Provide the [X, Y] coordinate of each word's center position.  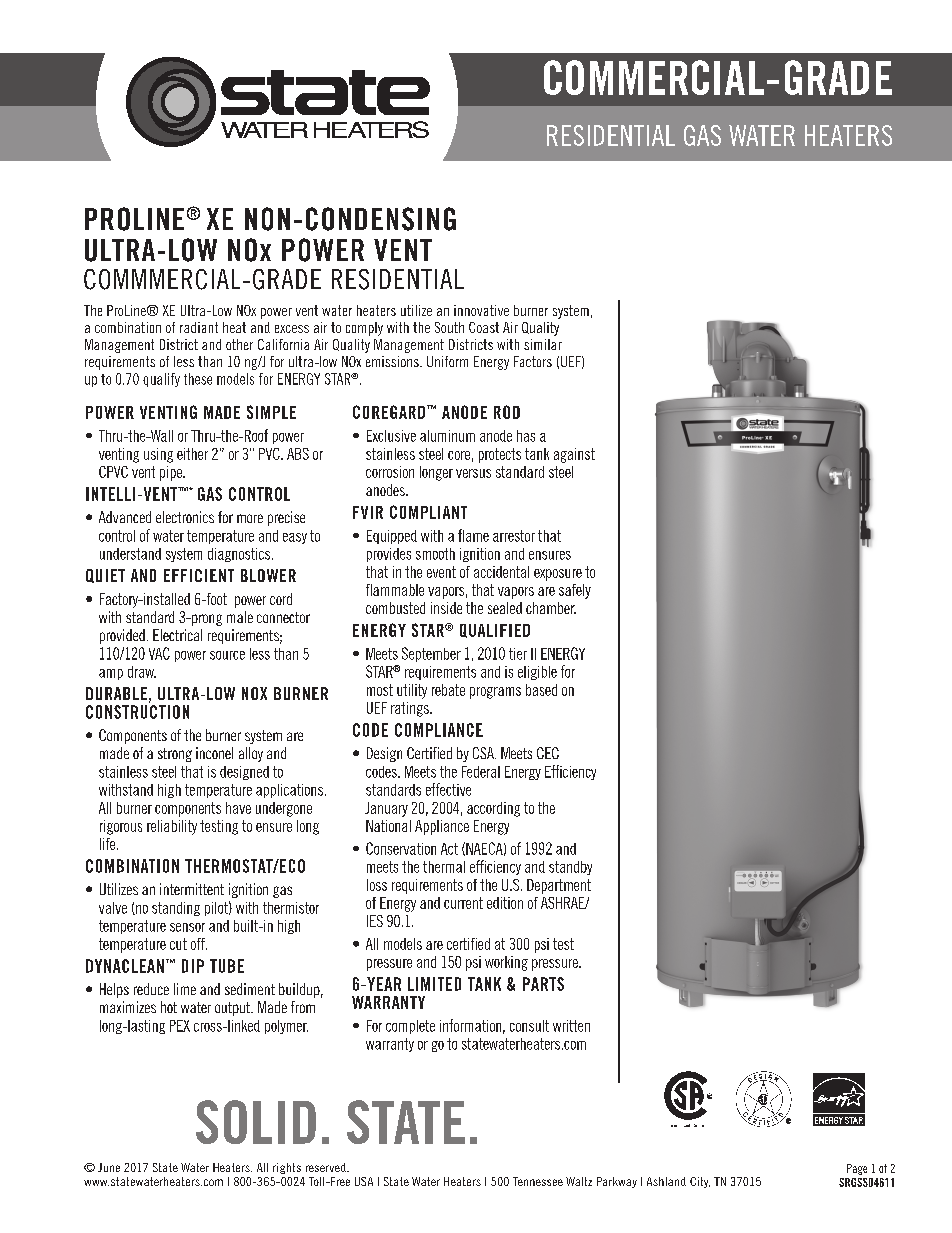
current [463, 903]
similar [543, 344]
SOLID [256, 1122]
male [240, 617]
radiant [199, 327]
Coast [484, 327]
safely [575, 591]
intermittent [192, 889]
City [700, 1182]
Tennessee [538, 1181]
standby [570, 868]
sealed [505, 608]
